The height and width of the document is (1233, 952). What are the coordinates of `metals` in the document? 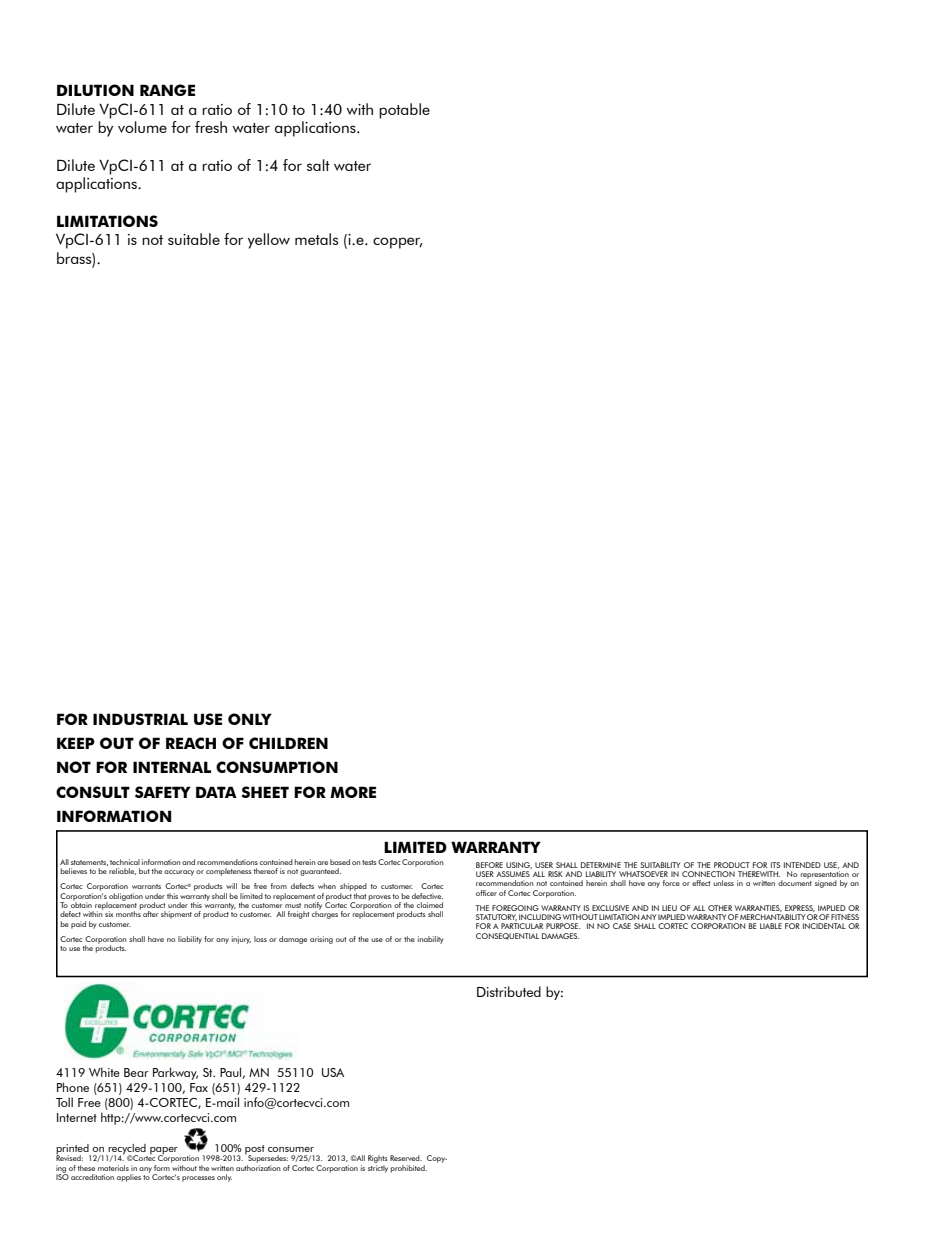 It's located at (316, 239).
